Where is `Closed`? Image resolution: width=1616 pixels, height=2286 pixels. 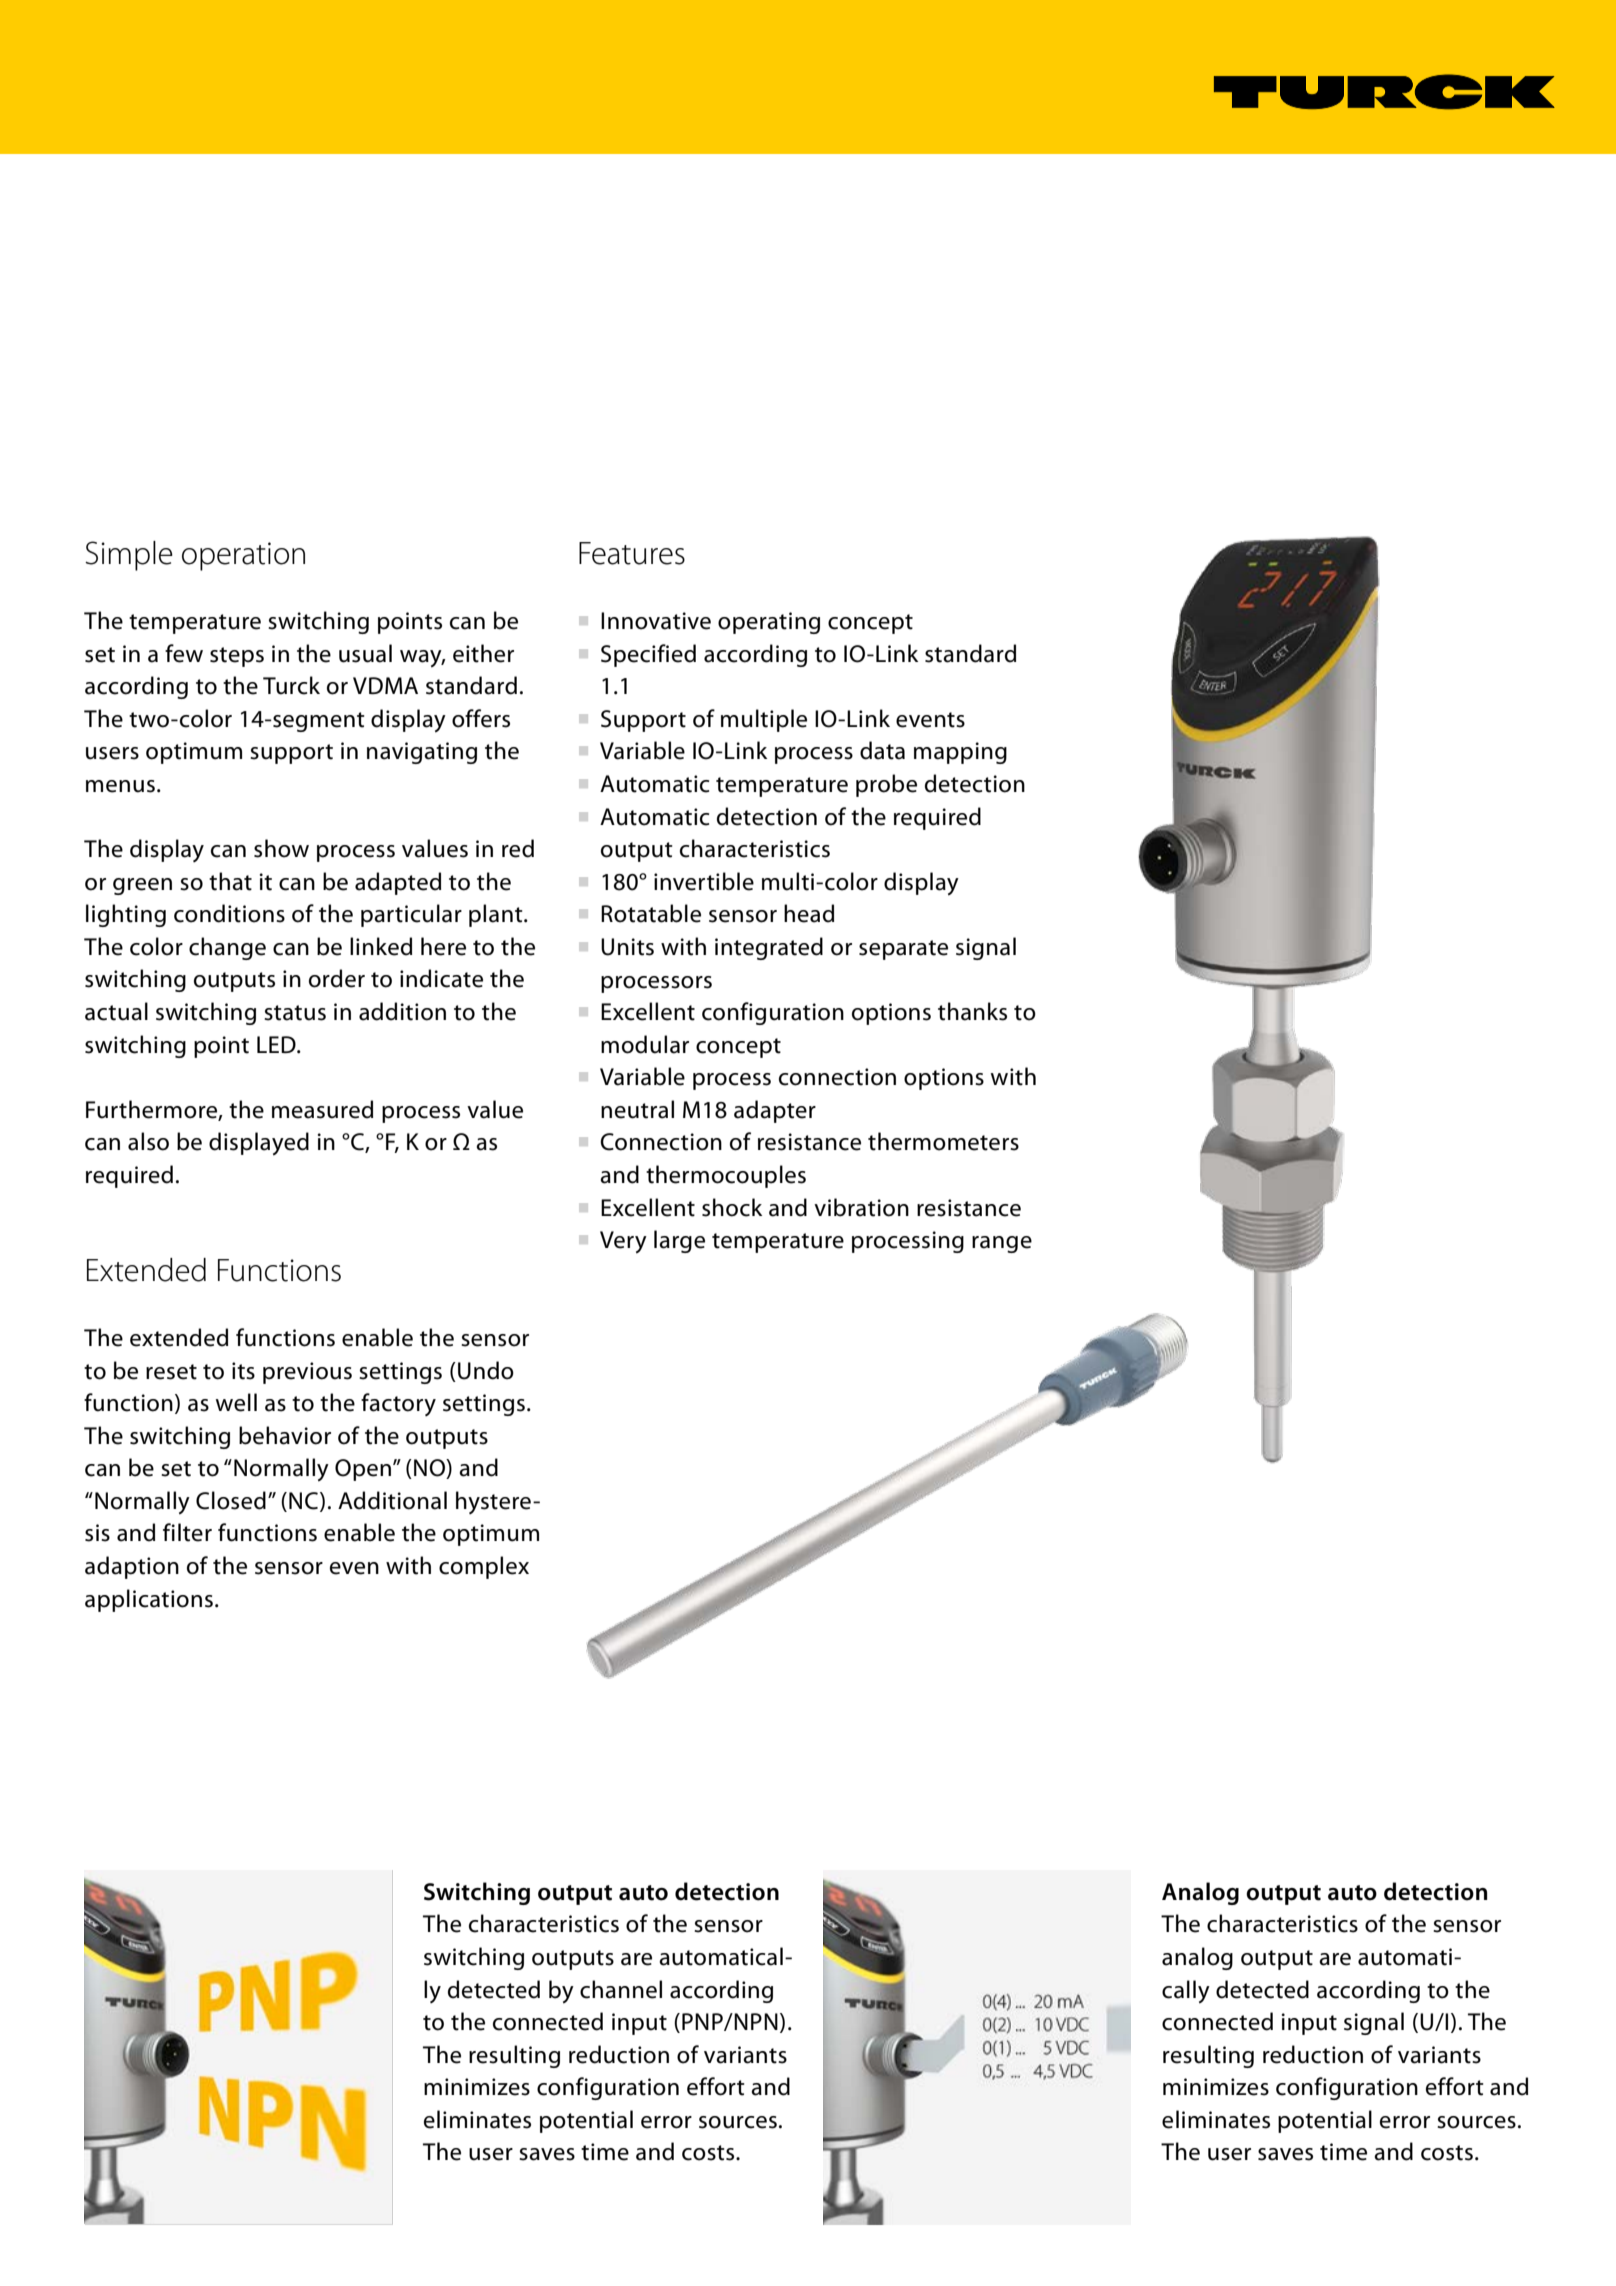 Closed is located at coordinates (231, 1500).
